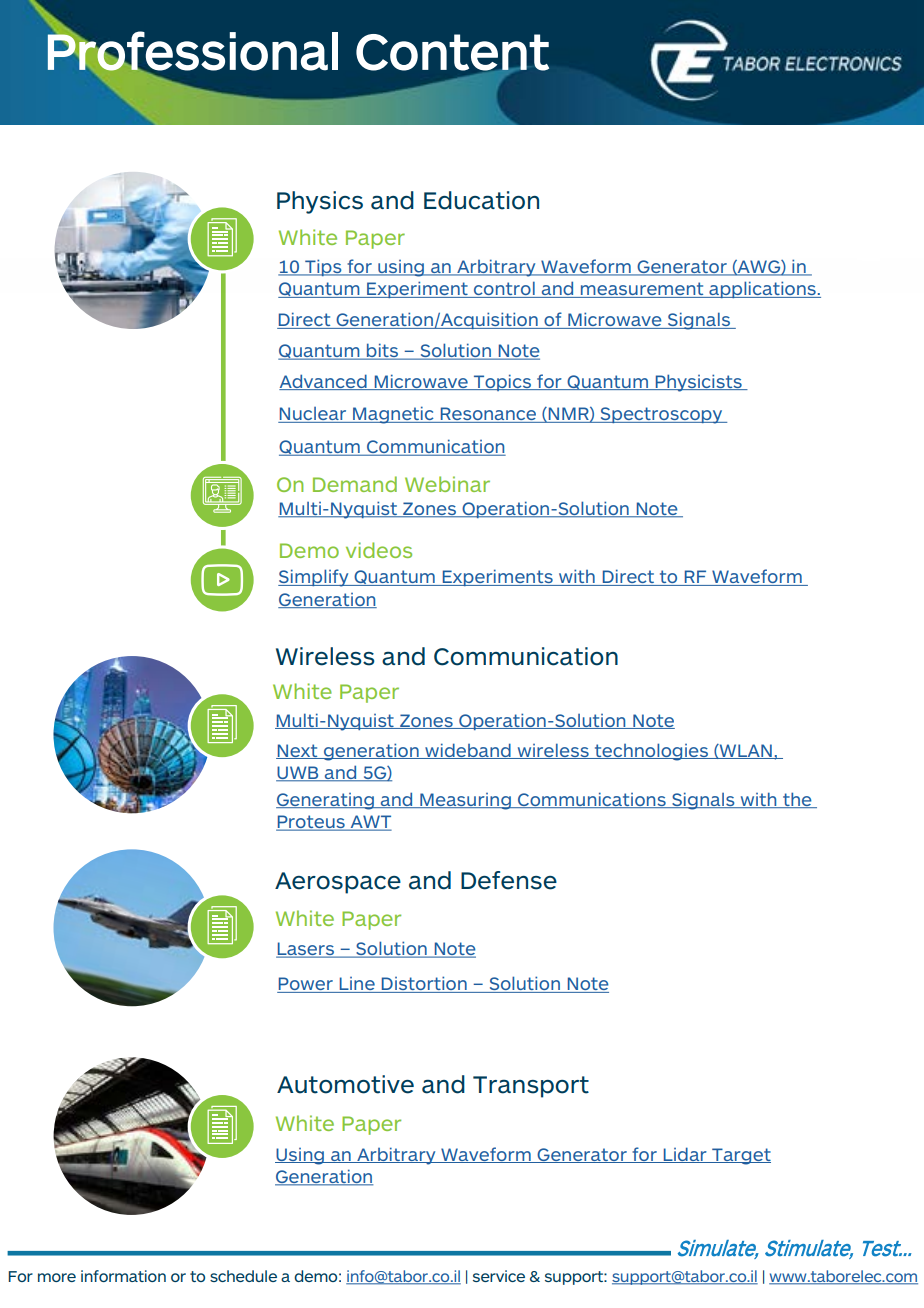  I want to click on more, so click(57, 1277).
